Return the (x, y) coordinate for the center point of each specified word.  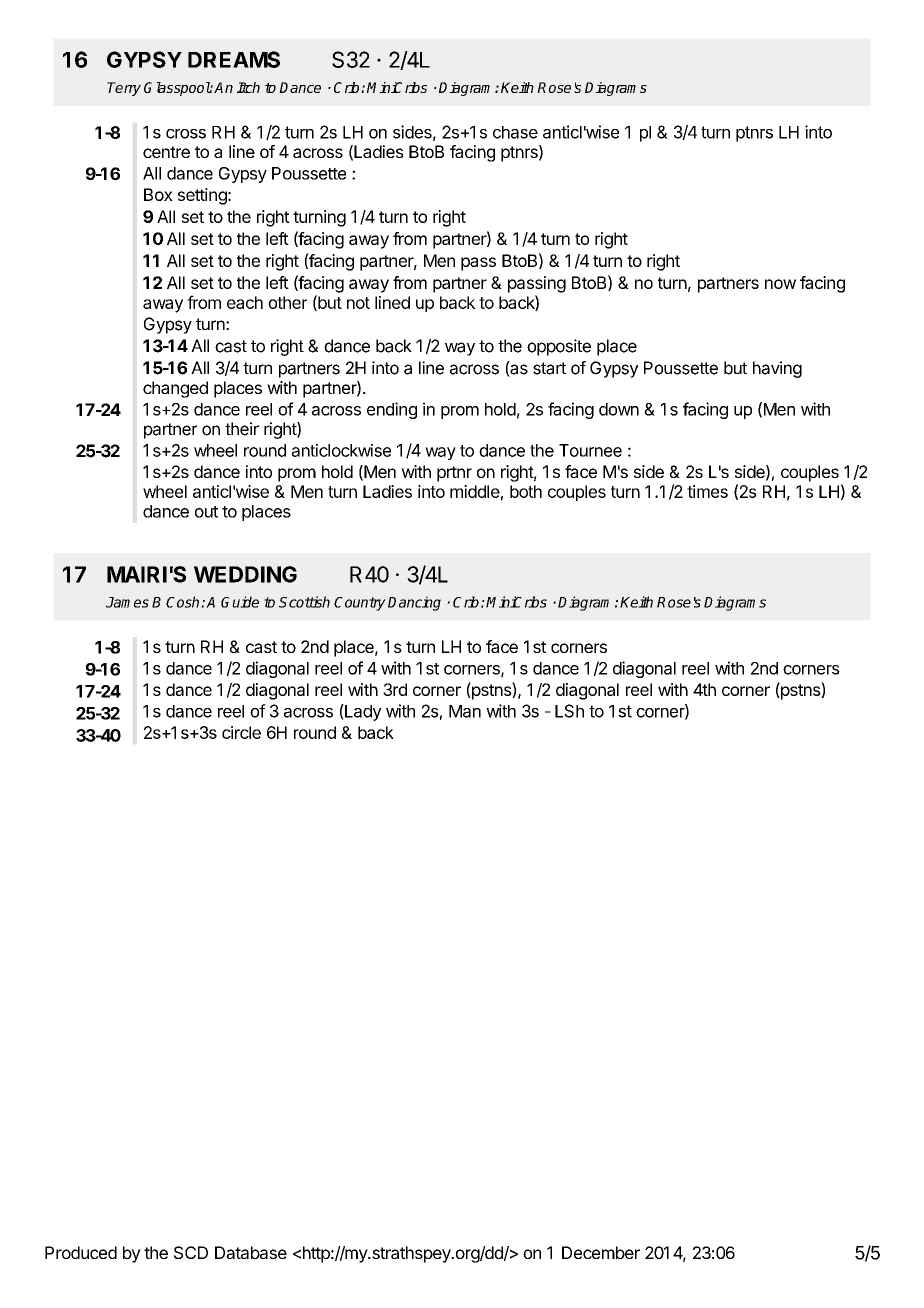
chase (515, 132)
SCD (191, 1252)
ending (392, 410)
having (777, 369)
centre (166, 152)
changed (175, 389)
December (601, 1252)
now (780, 284)
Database (251, 1252)
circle (241, 732)
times (707, 491)
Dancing (414, 603)
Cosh (184, 602)
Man (465, 711)
